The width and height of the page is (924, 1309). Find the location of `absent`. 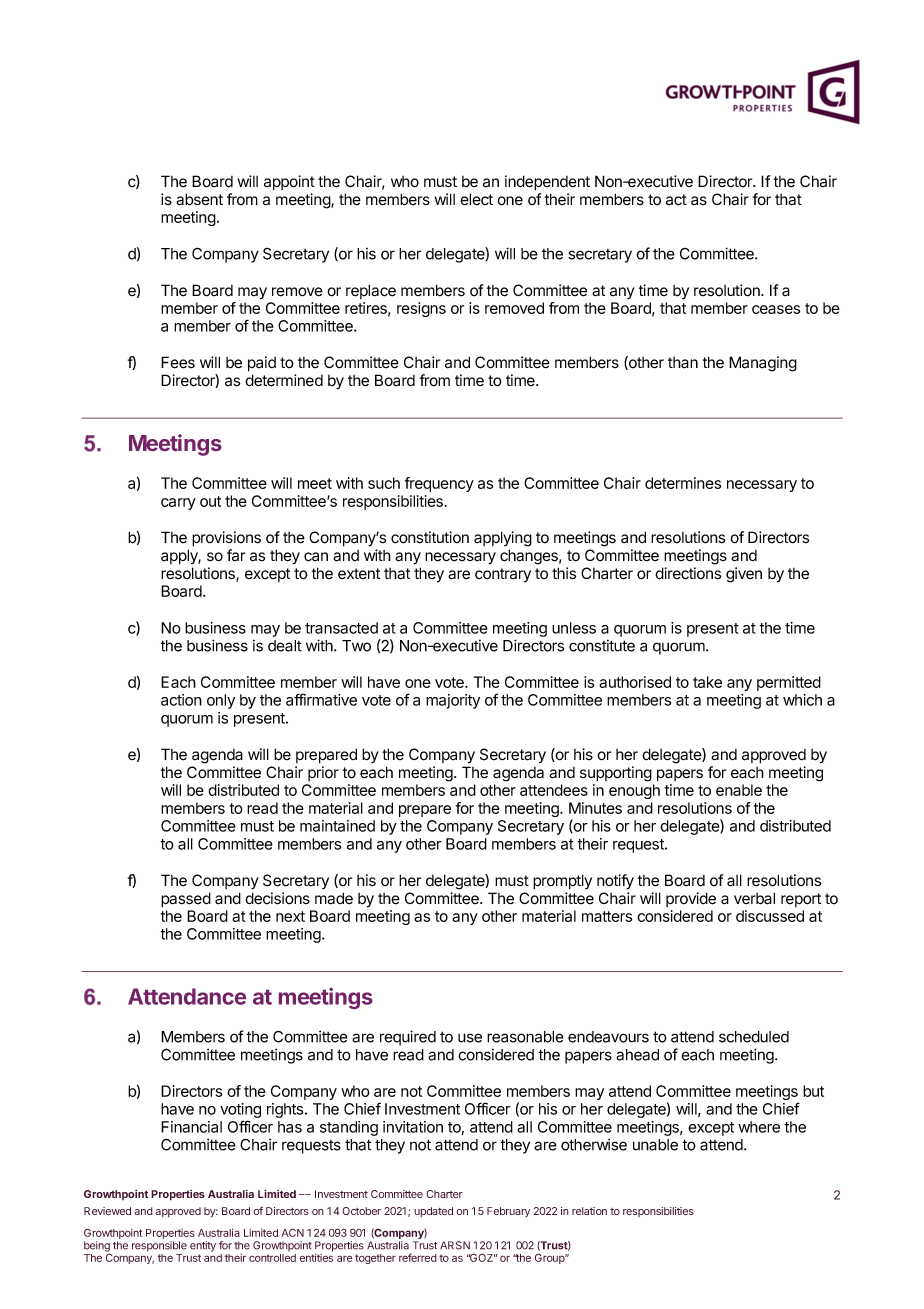

absent is located at coordinates (199, 199).
